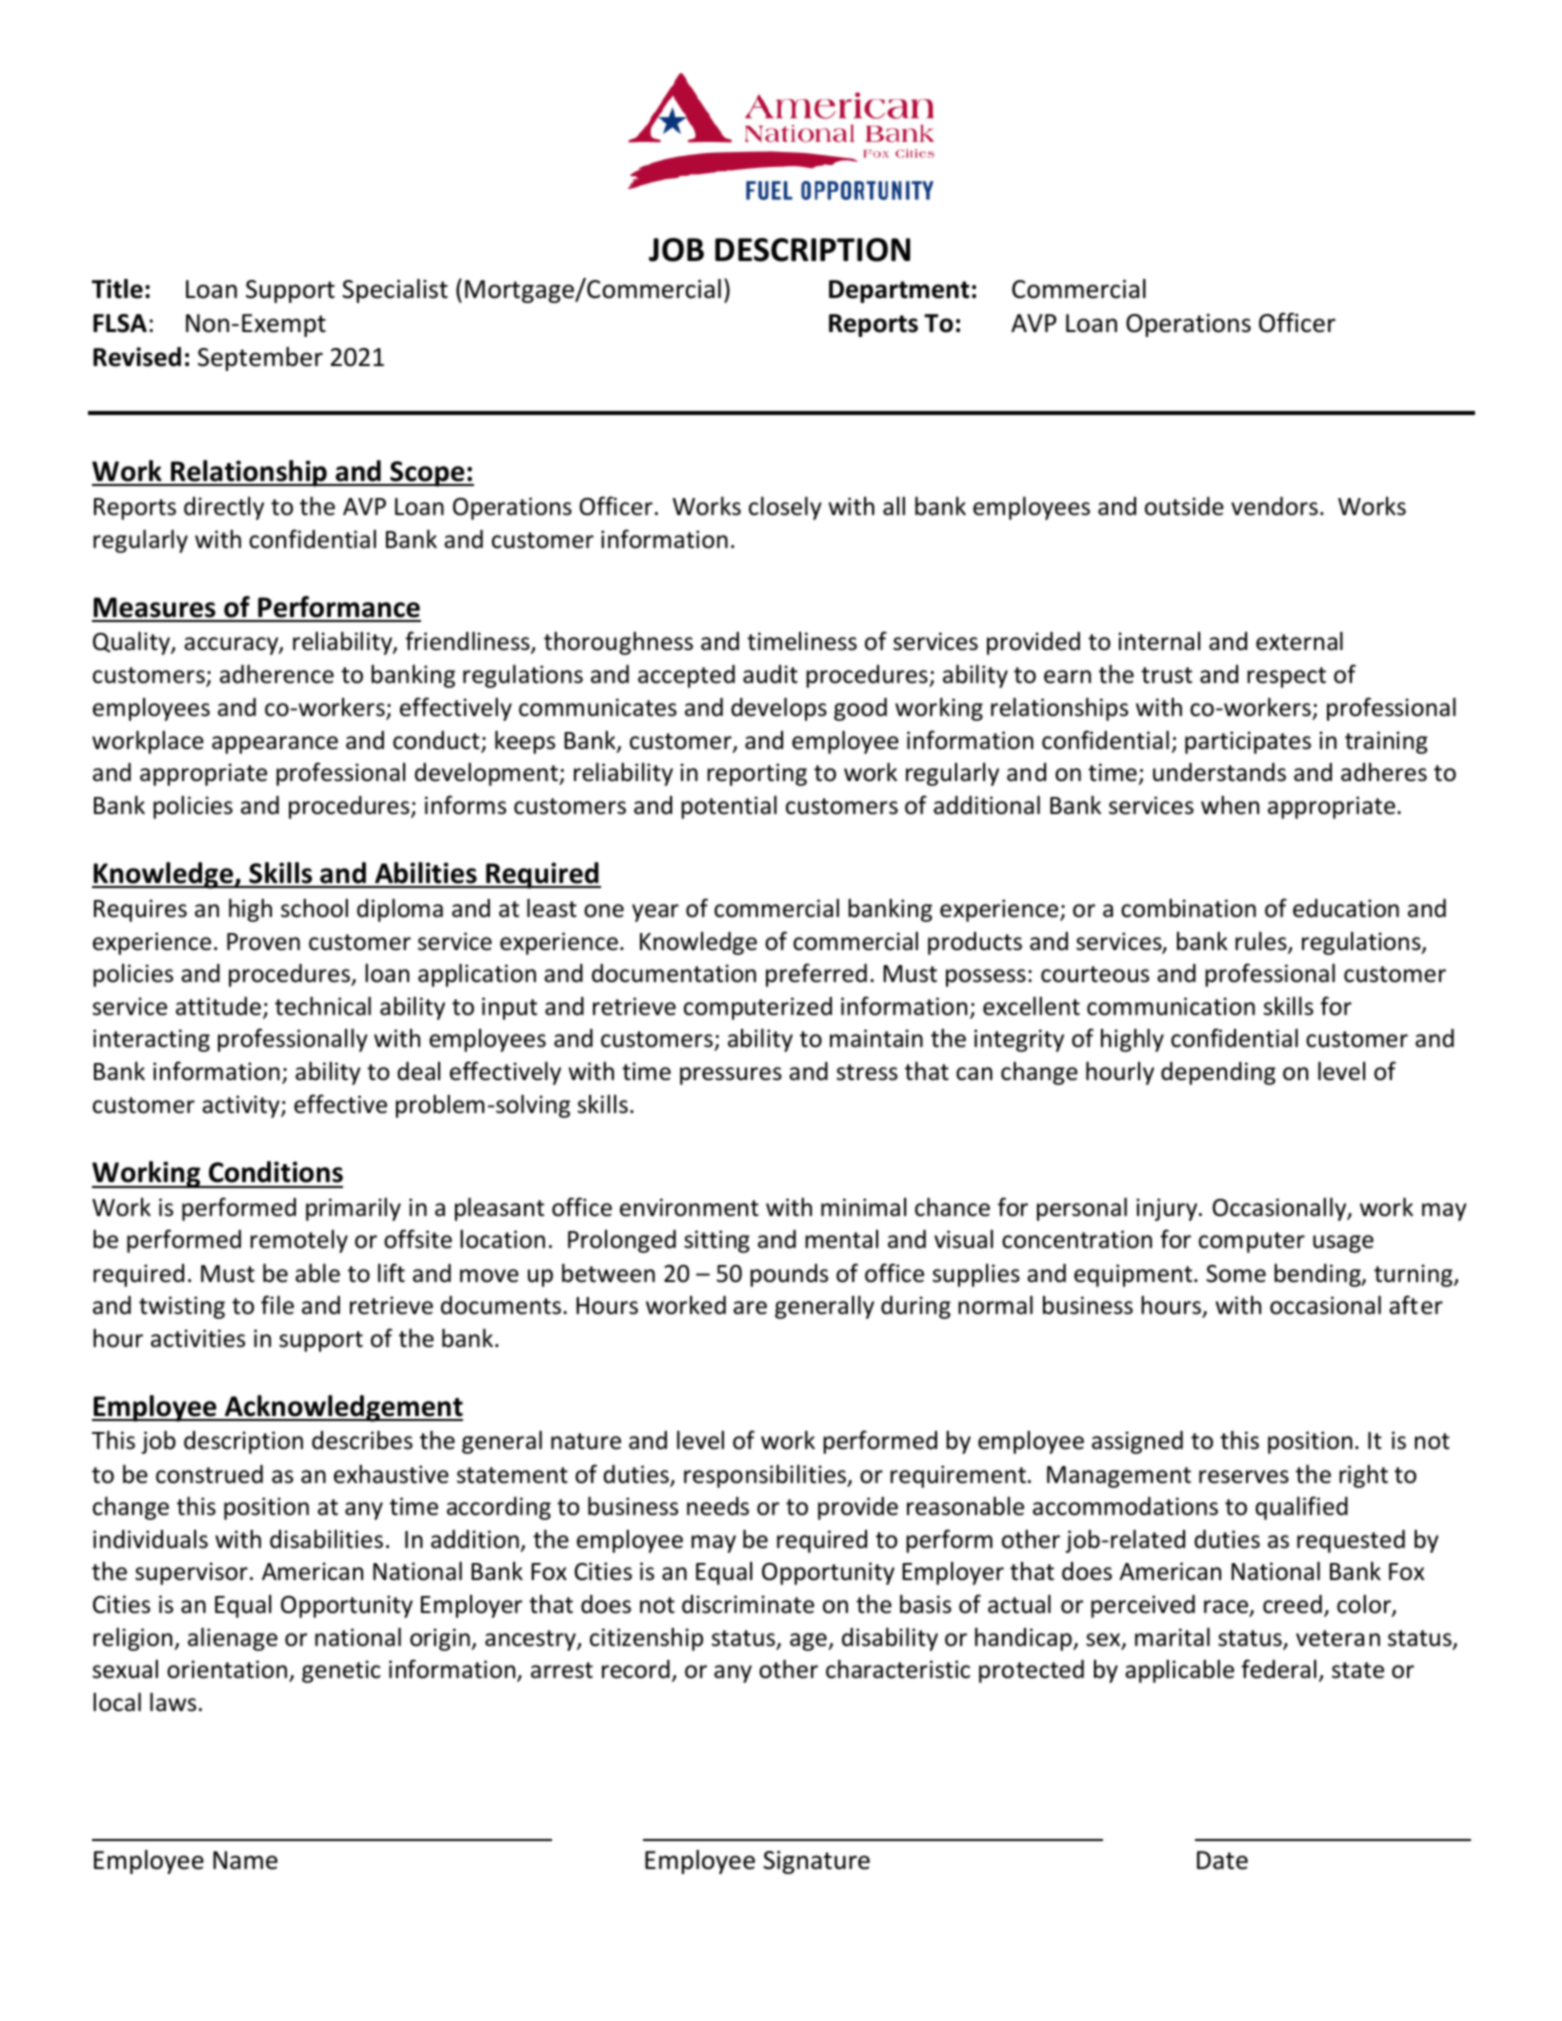  I want to click on Date, so click(1222, 1860).
